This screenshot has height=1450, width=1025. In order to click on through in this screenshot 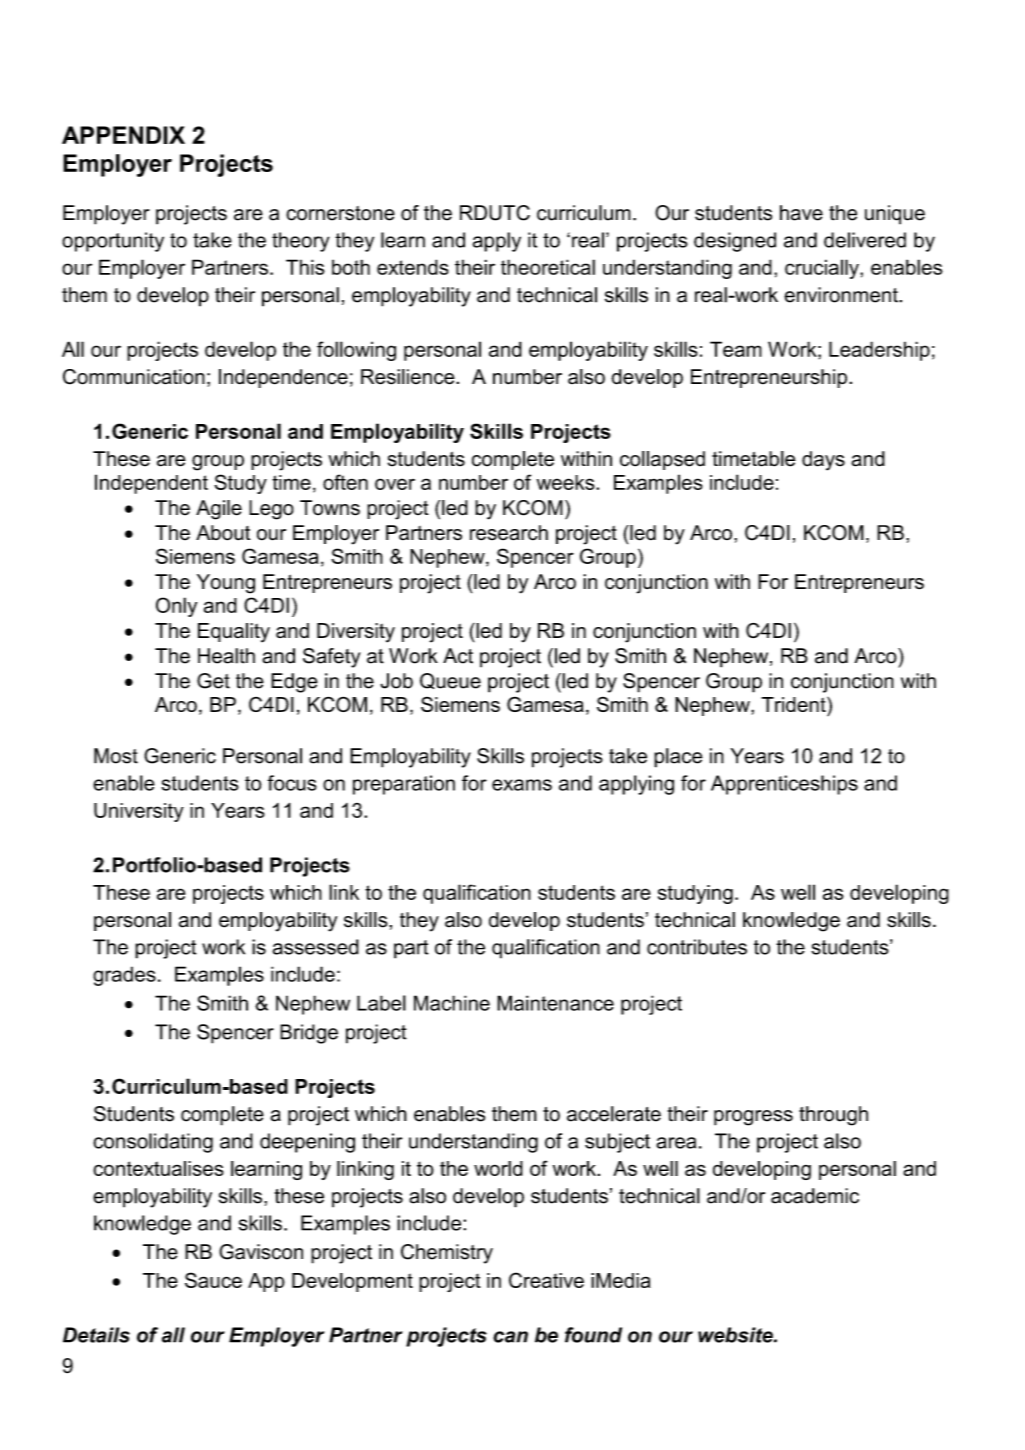, I will do `click(833, 1116)`.
